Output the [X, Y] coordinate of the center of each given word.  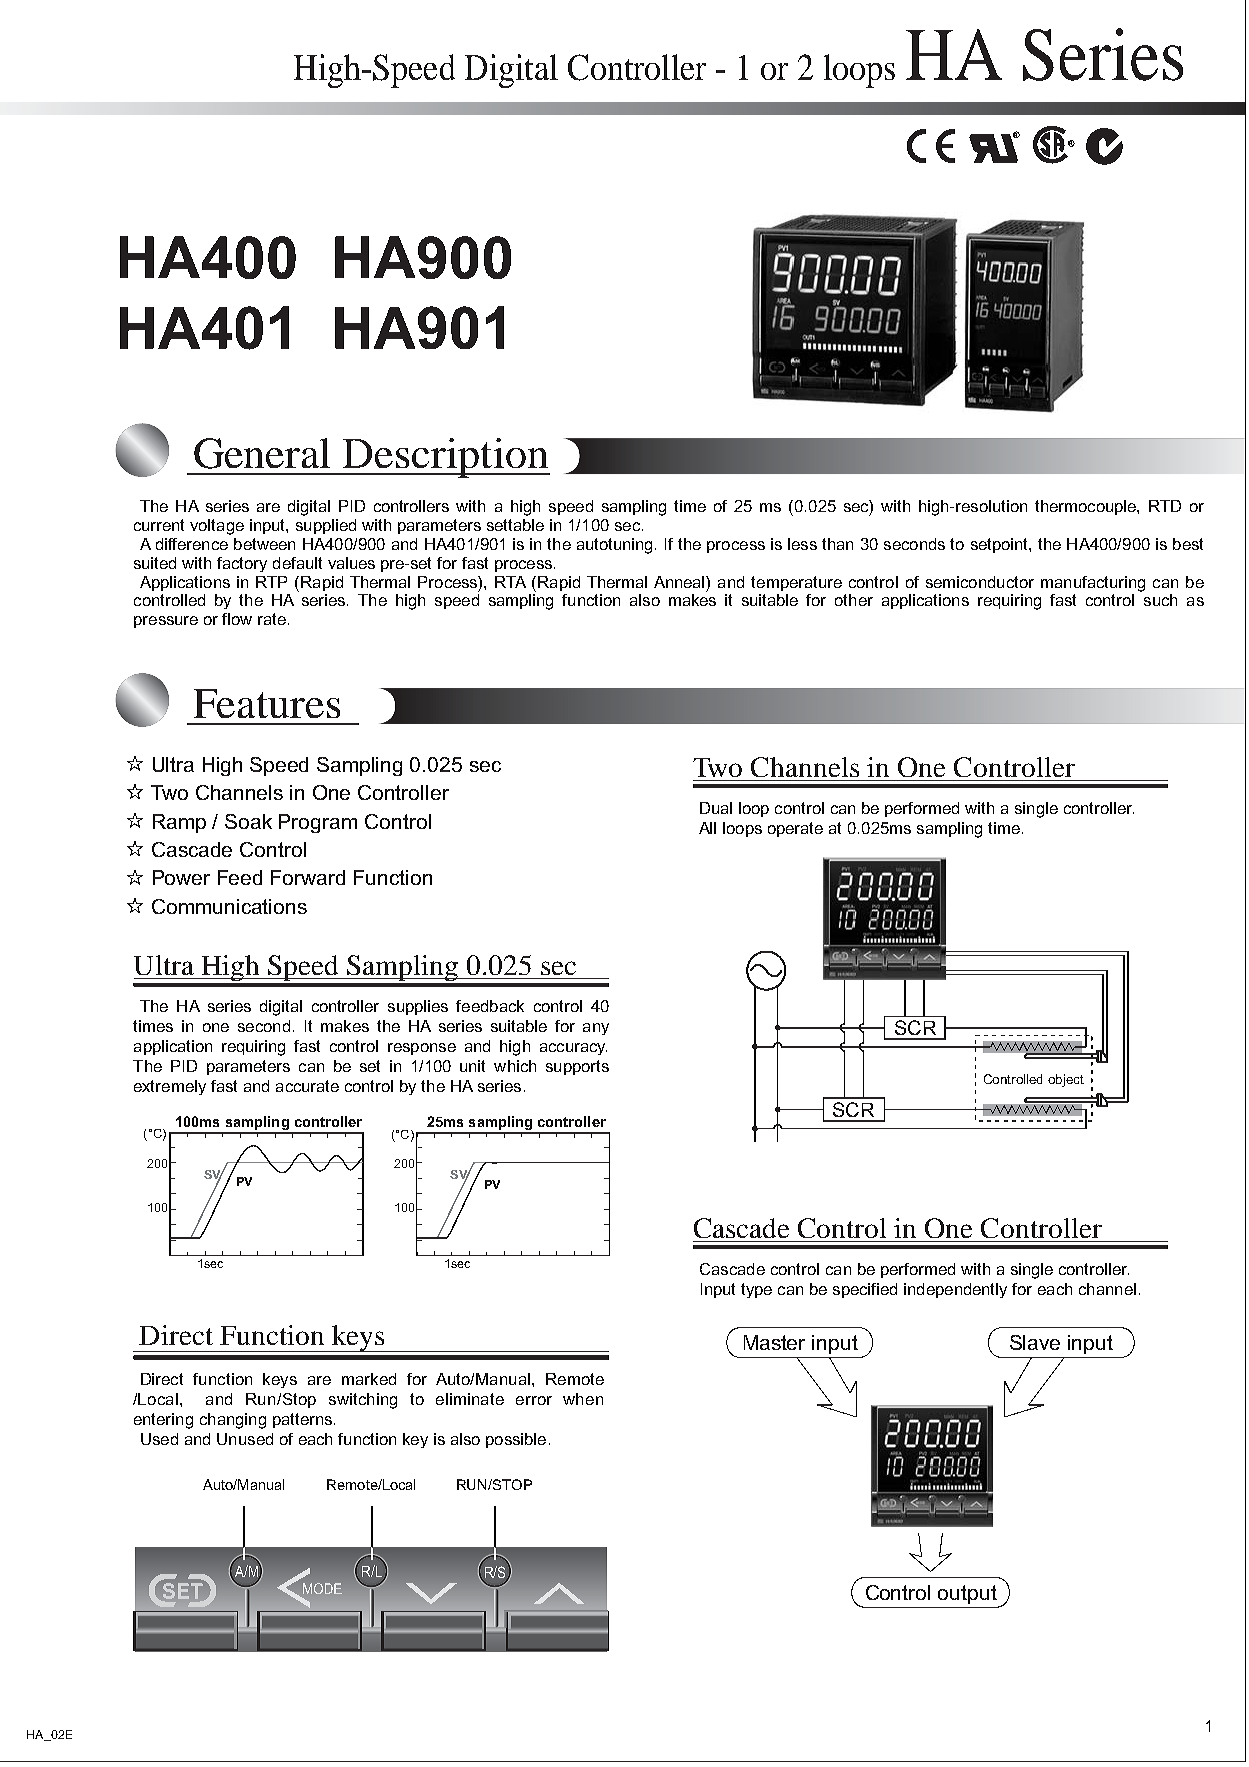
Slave [1035, 1342]
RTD [1165, 506]
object [1066, 1080]
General [262, 453]
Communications [229, 906]
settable [515, 525]
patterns [302, 1420]
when [583, 1399]
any [596, 1029]
